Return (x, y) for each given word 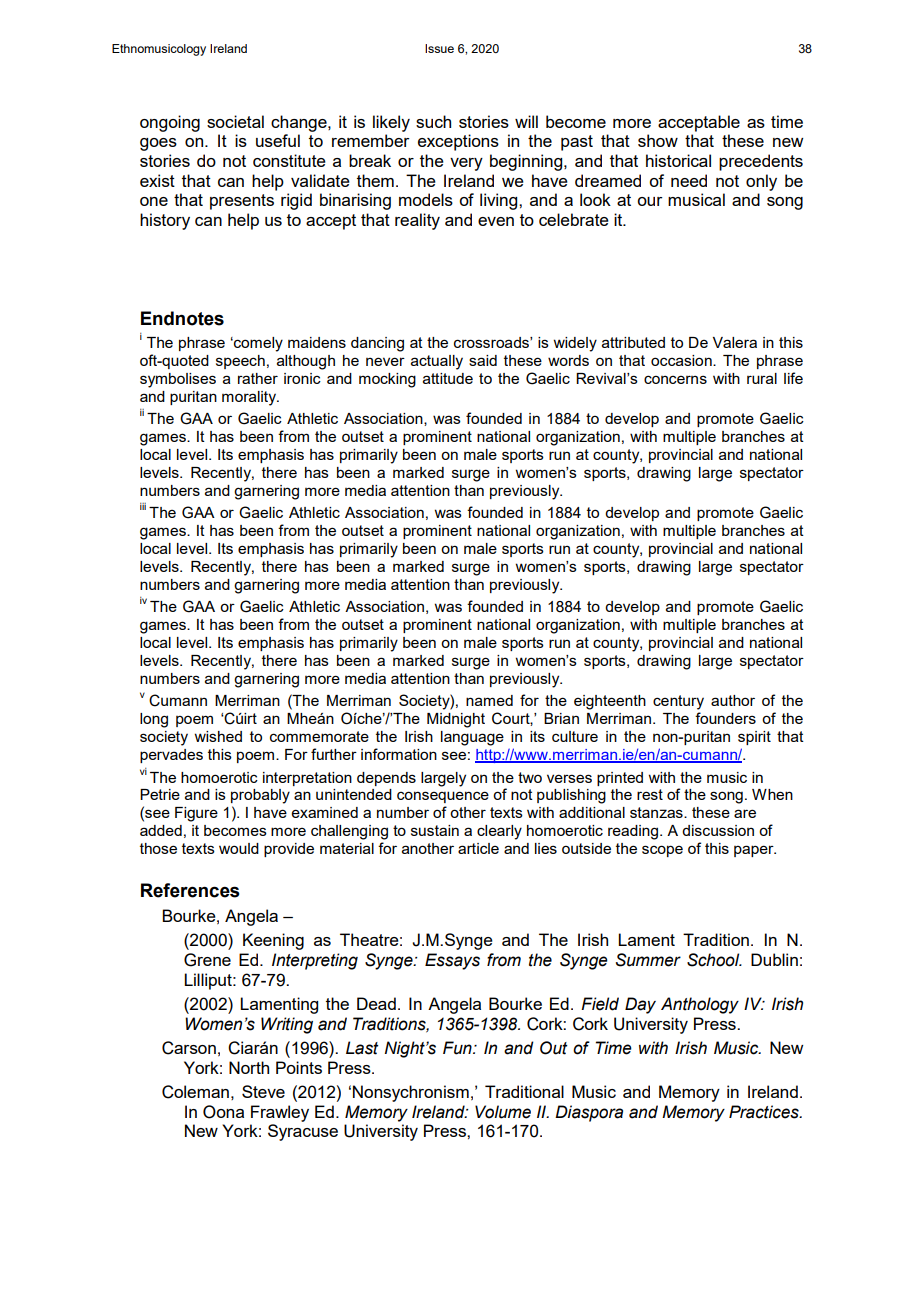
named (489, 700)
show (658, 140)
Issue (439, 48)
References (190, 890)
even (496, 221)
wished (218, 736)
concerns (675, 379)
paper (755, 851)
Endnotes (182, 318)
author (733, 700)
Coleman (195, 1092)
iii (143, 506)
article (478, 848)
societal (235, 121)
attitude (448, 378)
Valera (735, 342)
